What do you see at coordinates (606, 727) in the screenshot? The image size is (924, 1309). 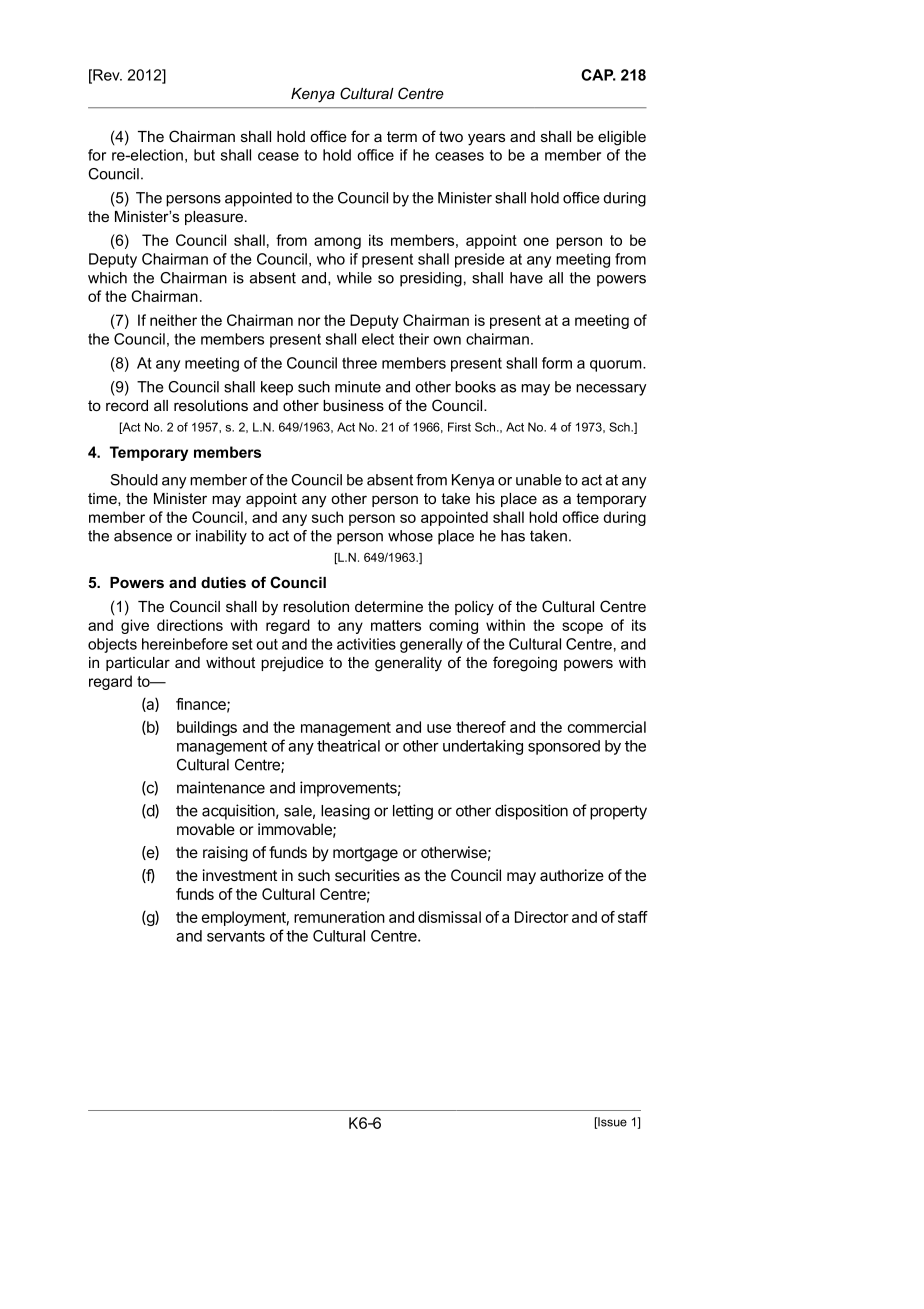 I see `commercial` at bounding box center [606, 727].
